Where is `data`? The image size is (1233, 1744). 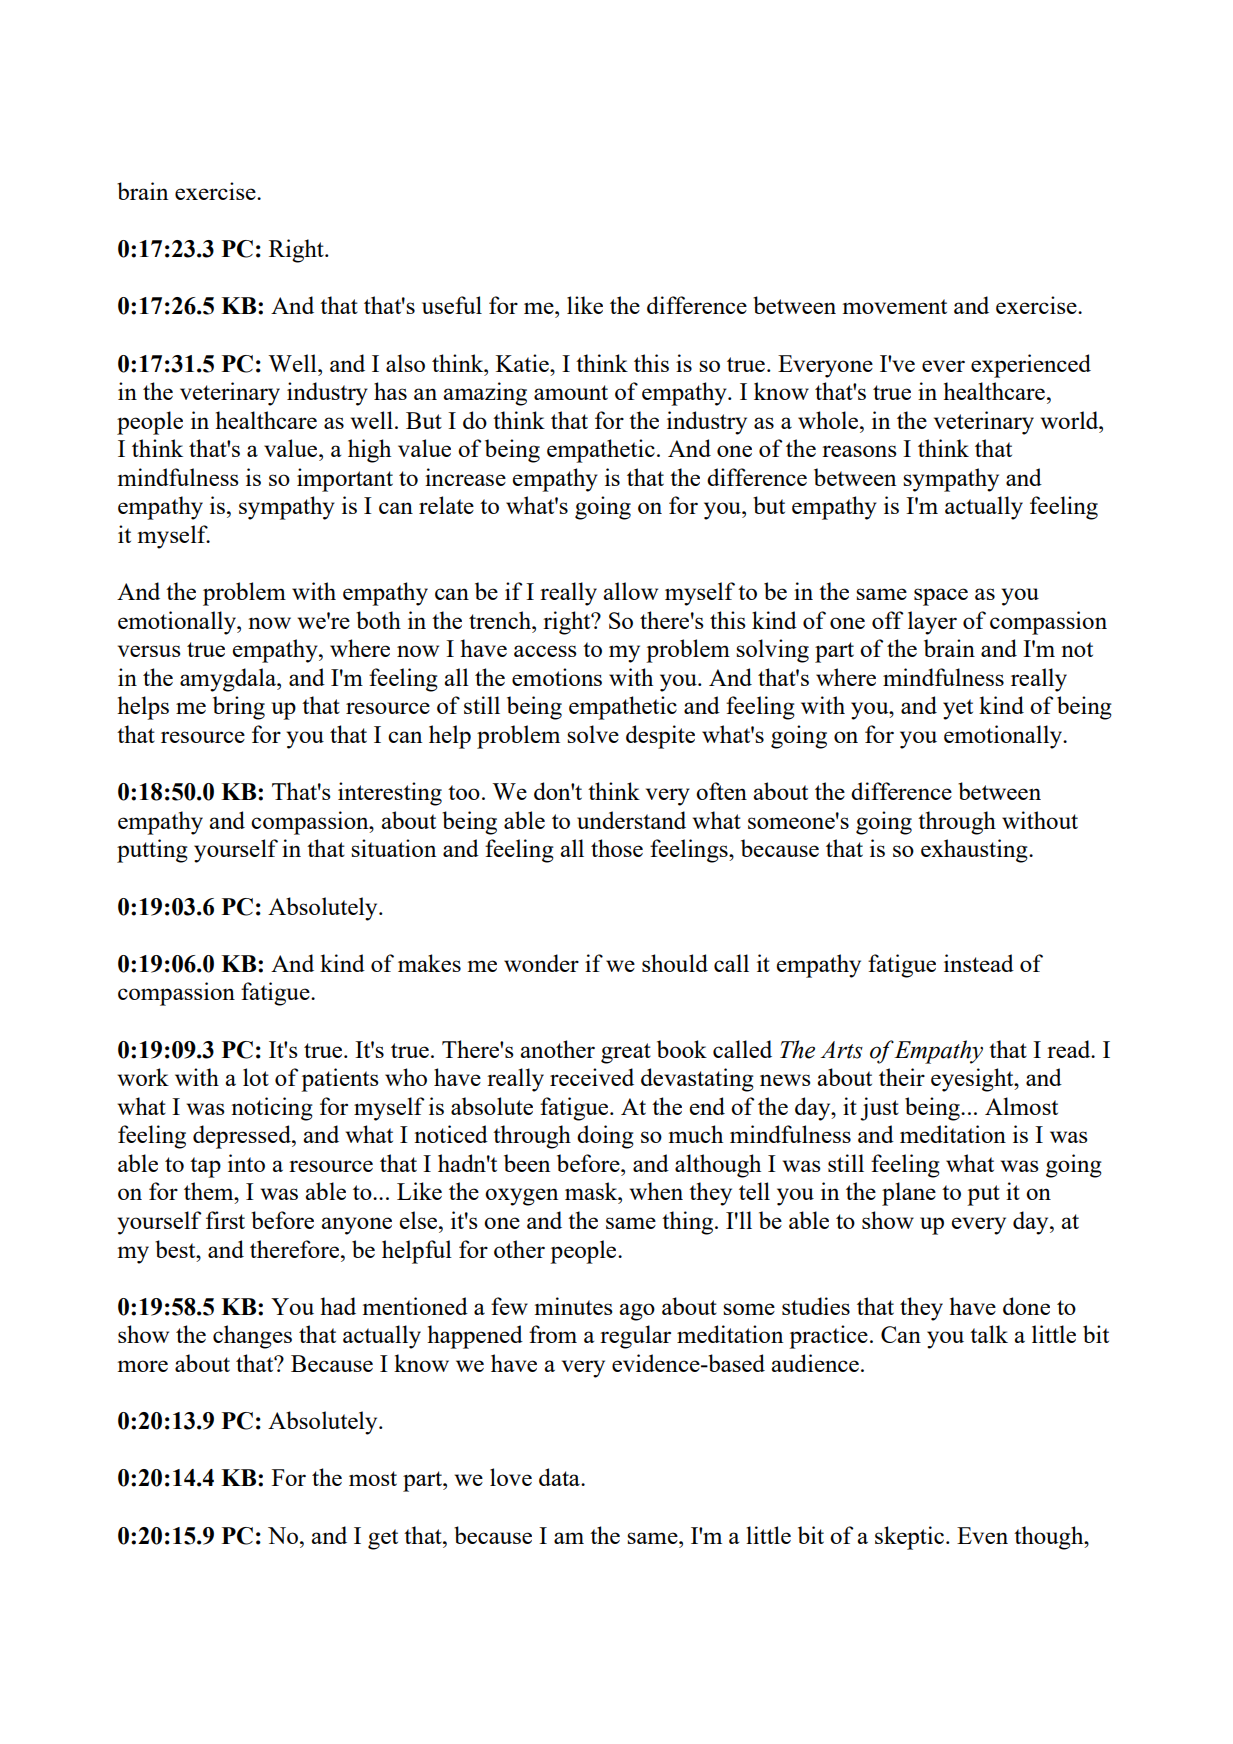
data is located at coordinates (560, 1477).
